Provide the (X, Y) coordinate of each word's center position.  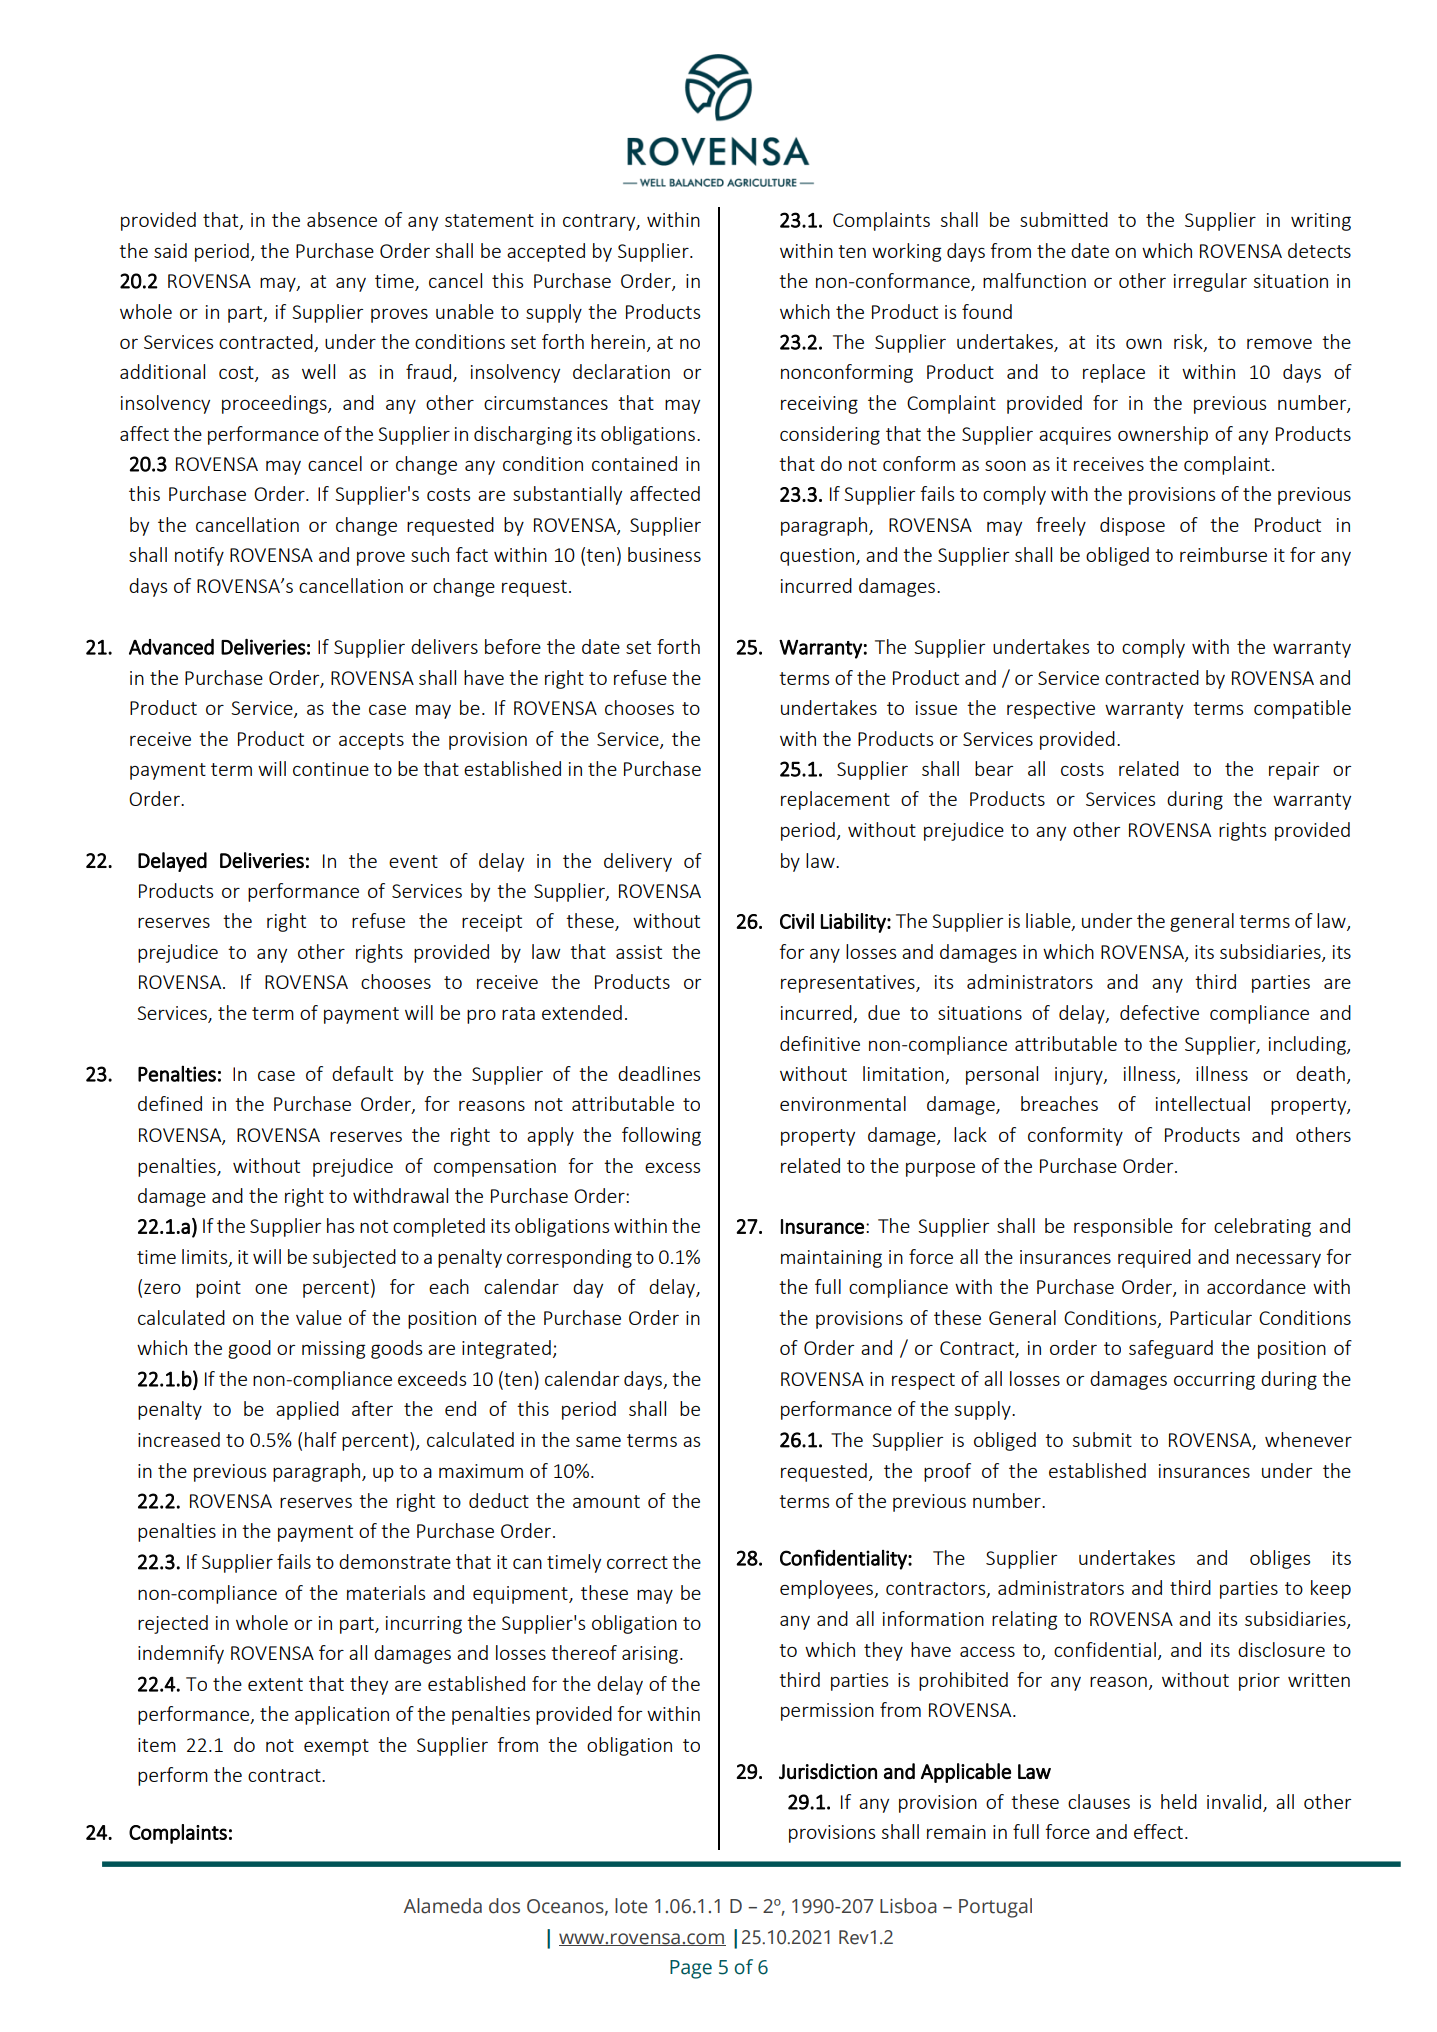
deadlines (659, 1073)
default (362, 1073)
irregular (1210, 282)
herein (618, 341)
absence (342, 219)
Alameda (443, 1906)
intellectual (1203, 1103)
